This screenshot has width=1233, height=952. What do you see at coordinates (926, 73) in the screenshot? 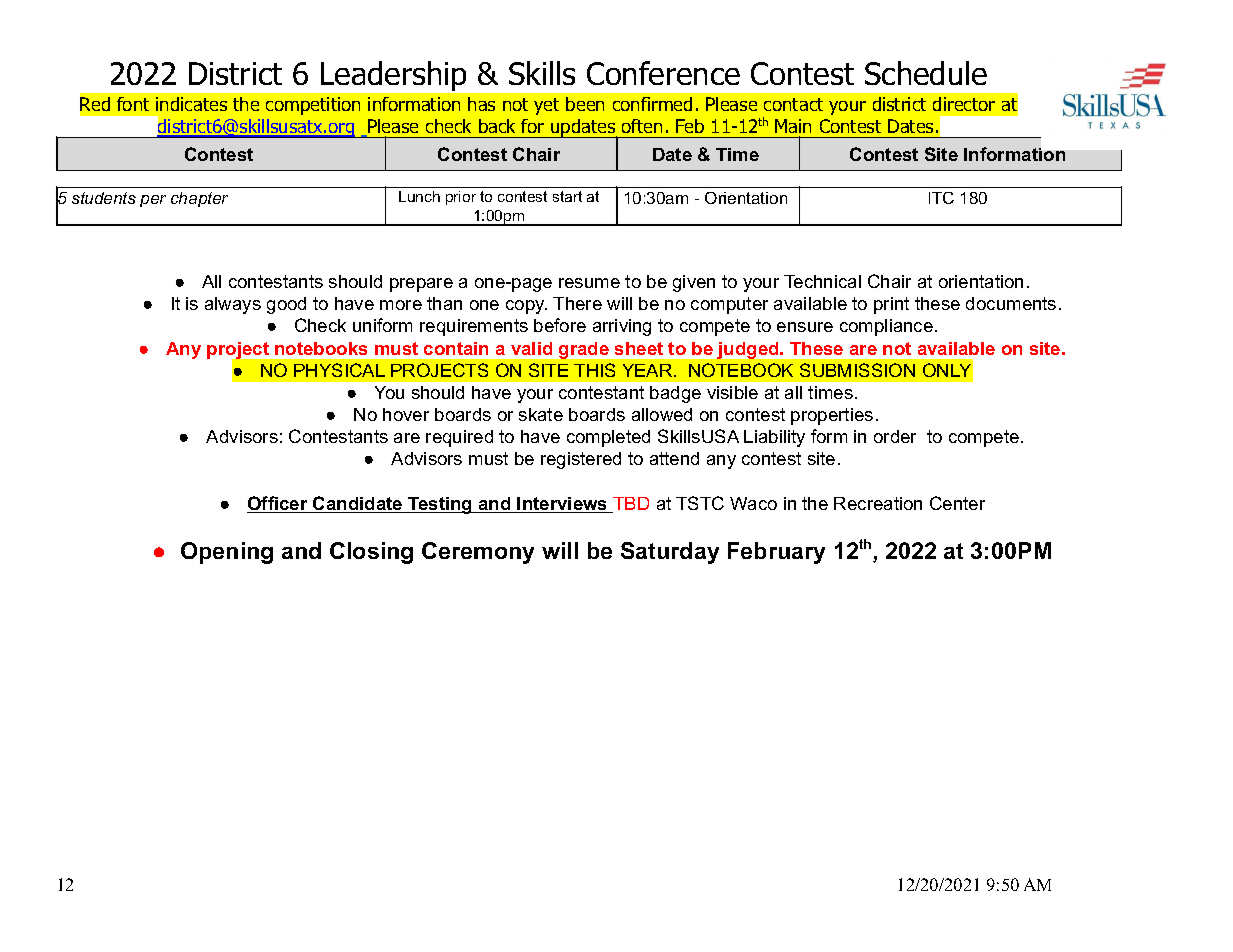
I see `Schedule` at bounding box center [926, 73].
